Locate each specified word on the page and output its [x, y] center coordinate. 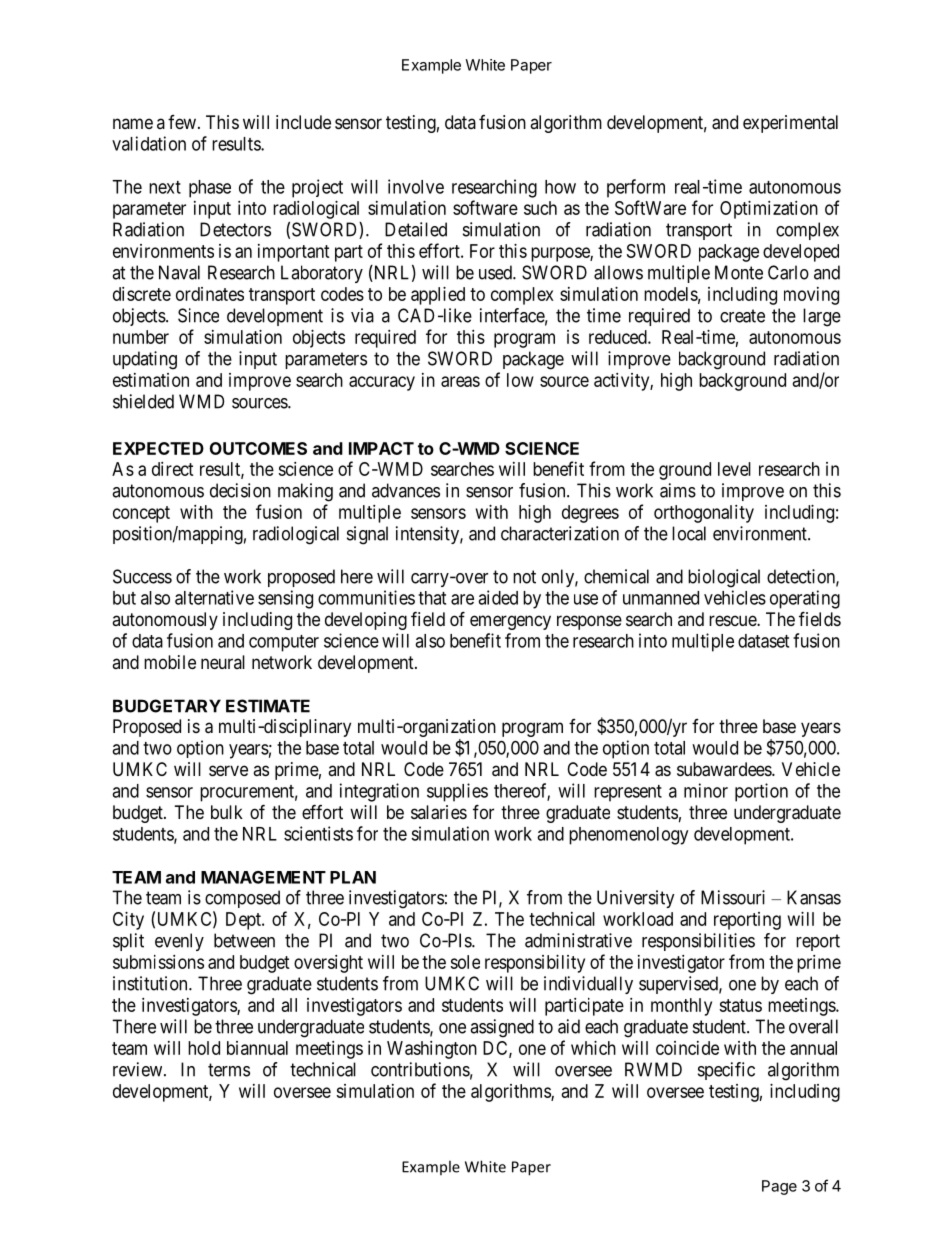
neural [223, 662]
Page [779, 1187]
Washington [432, 1050]
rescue [733, 620]
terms [229, 1070]
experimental [790, 124]
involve [416, 186]
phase [210, 189]
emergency [510, 622]
